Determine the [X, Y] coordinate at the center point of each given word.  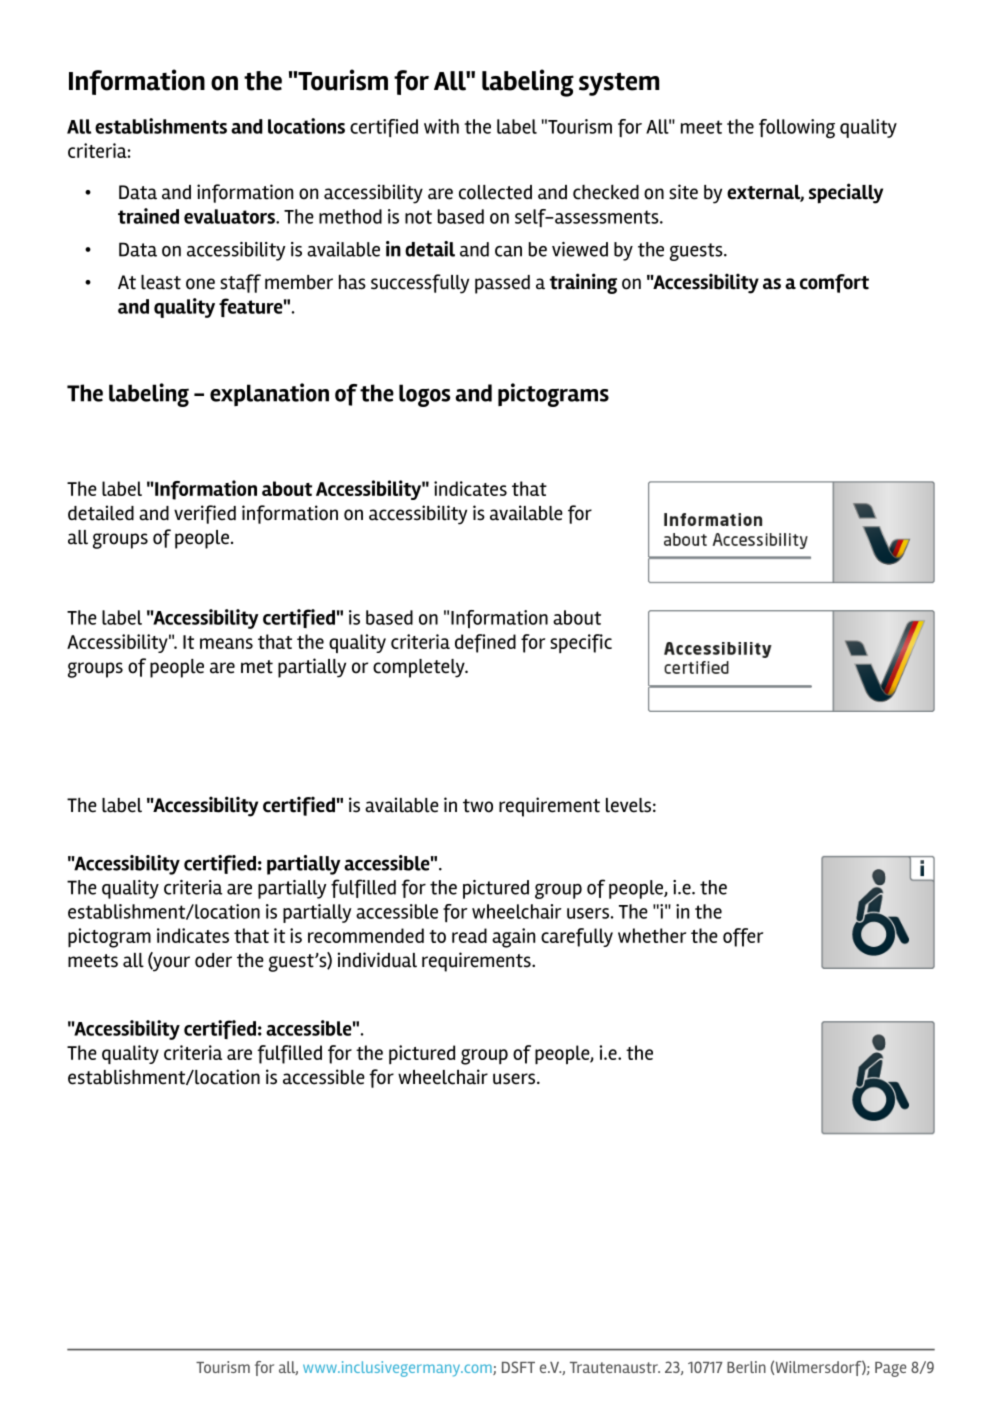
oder [213, 960]
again [513, 938]
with [441, 126]
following [797, 129]
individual [377, 960]
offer [743, 937]
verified [205, 514]
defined [485, 643]
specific [581, 643]
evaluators [230, 216]
